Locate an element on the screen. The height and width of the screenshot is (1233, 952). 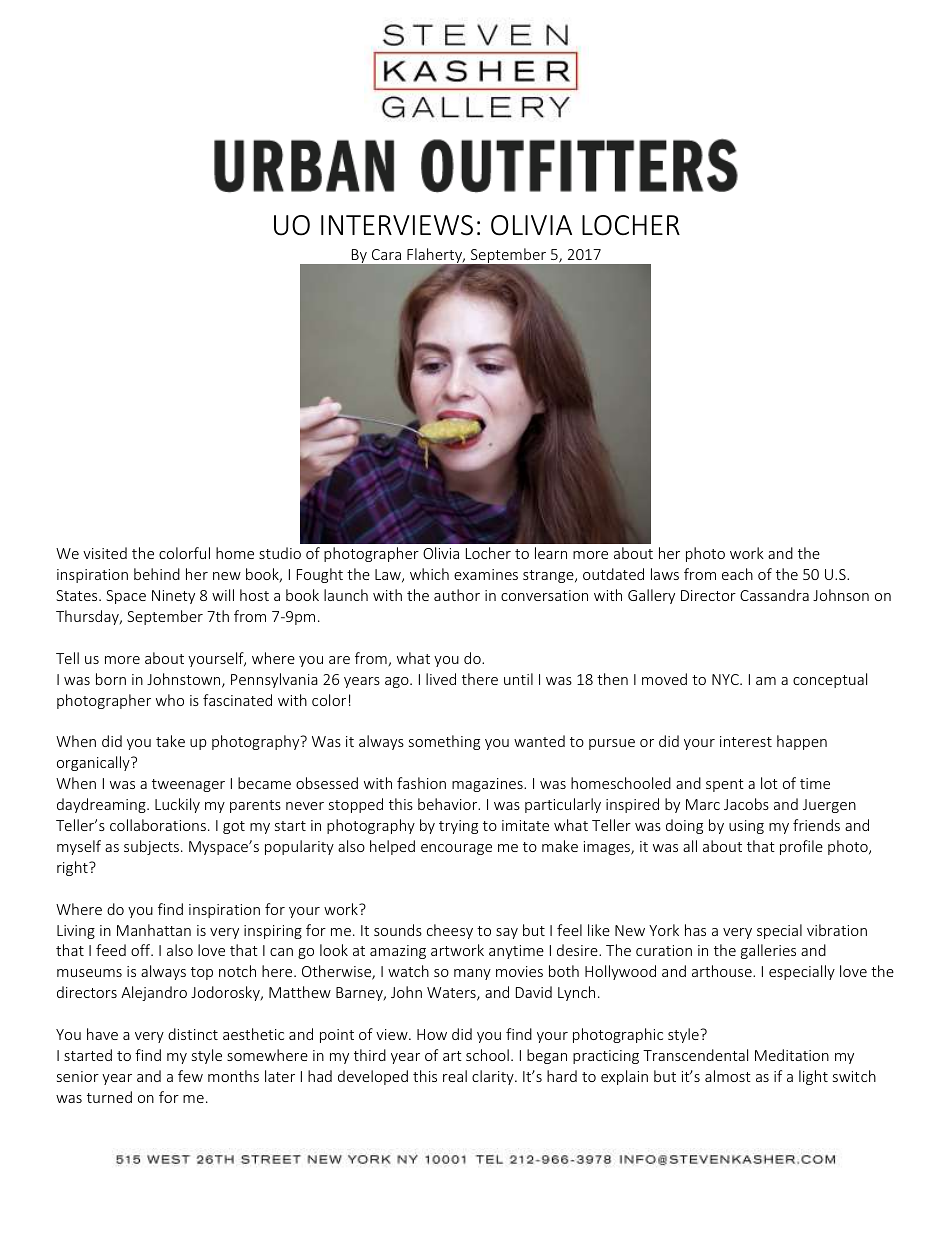
laws is located at coordinates (665, 574).
